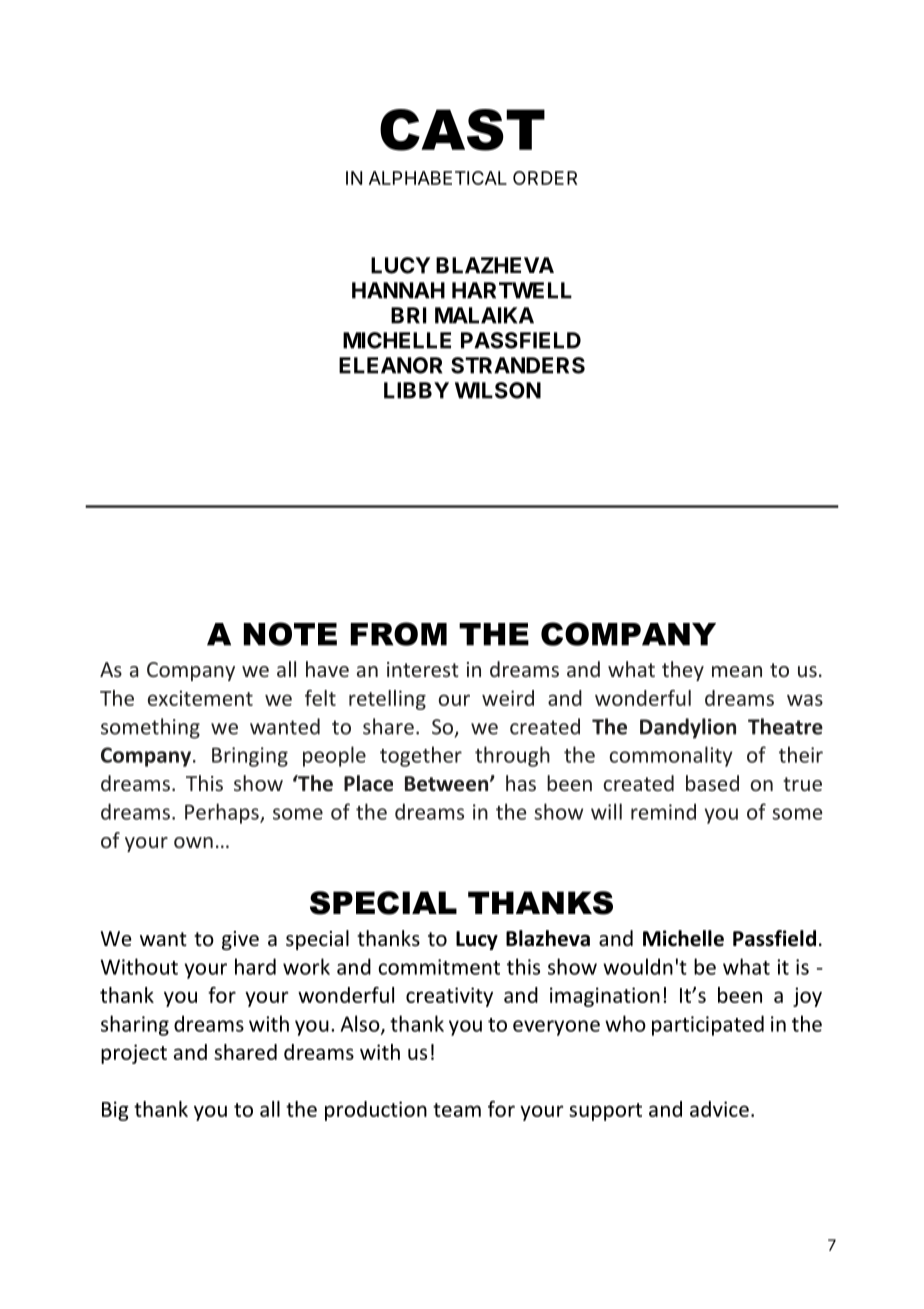 The height and width of the image is (1309, 924). What do you see at coordinates (737, 671) in the image?
I see `mean` at bounding box center [737, 671].
